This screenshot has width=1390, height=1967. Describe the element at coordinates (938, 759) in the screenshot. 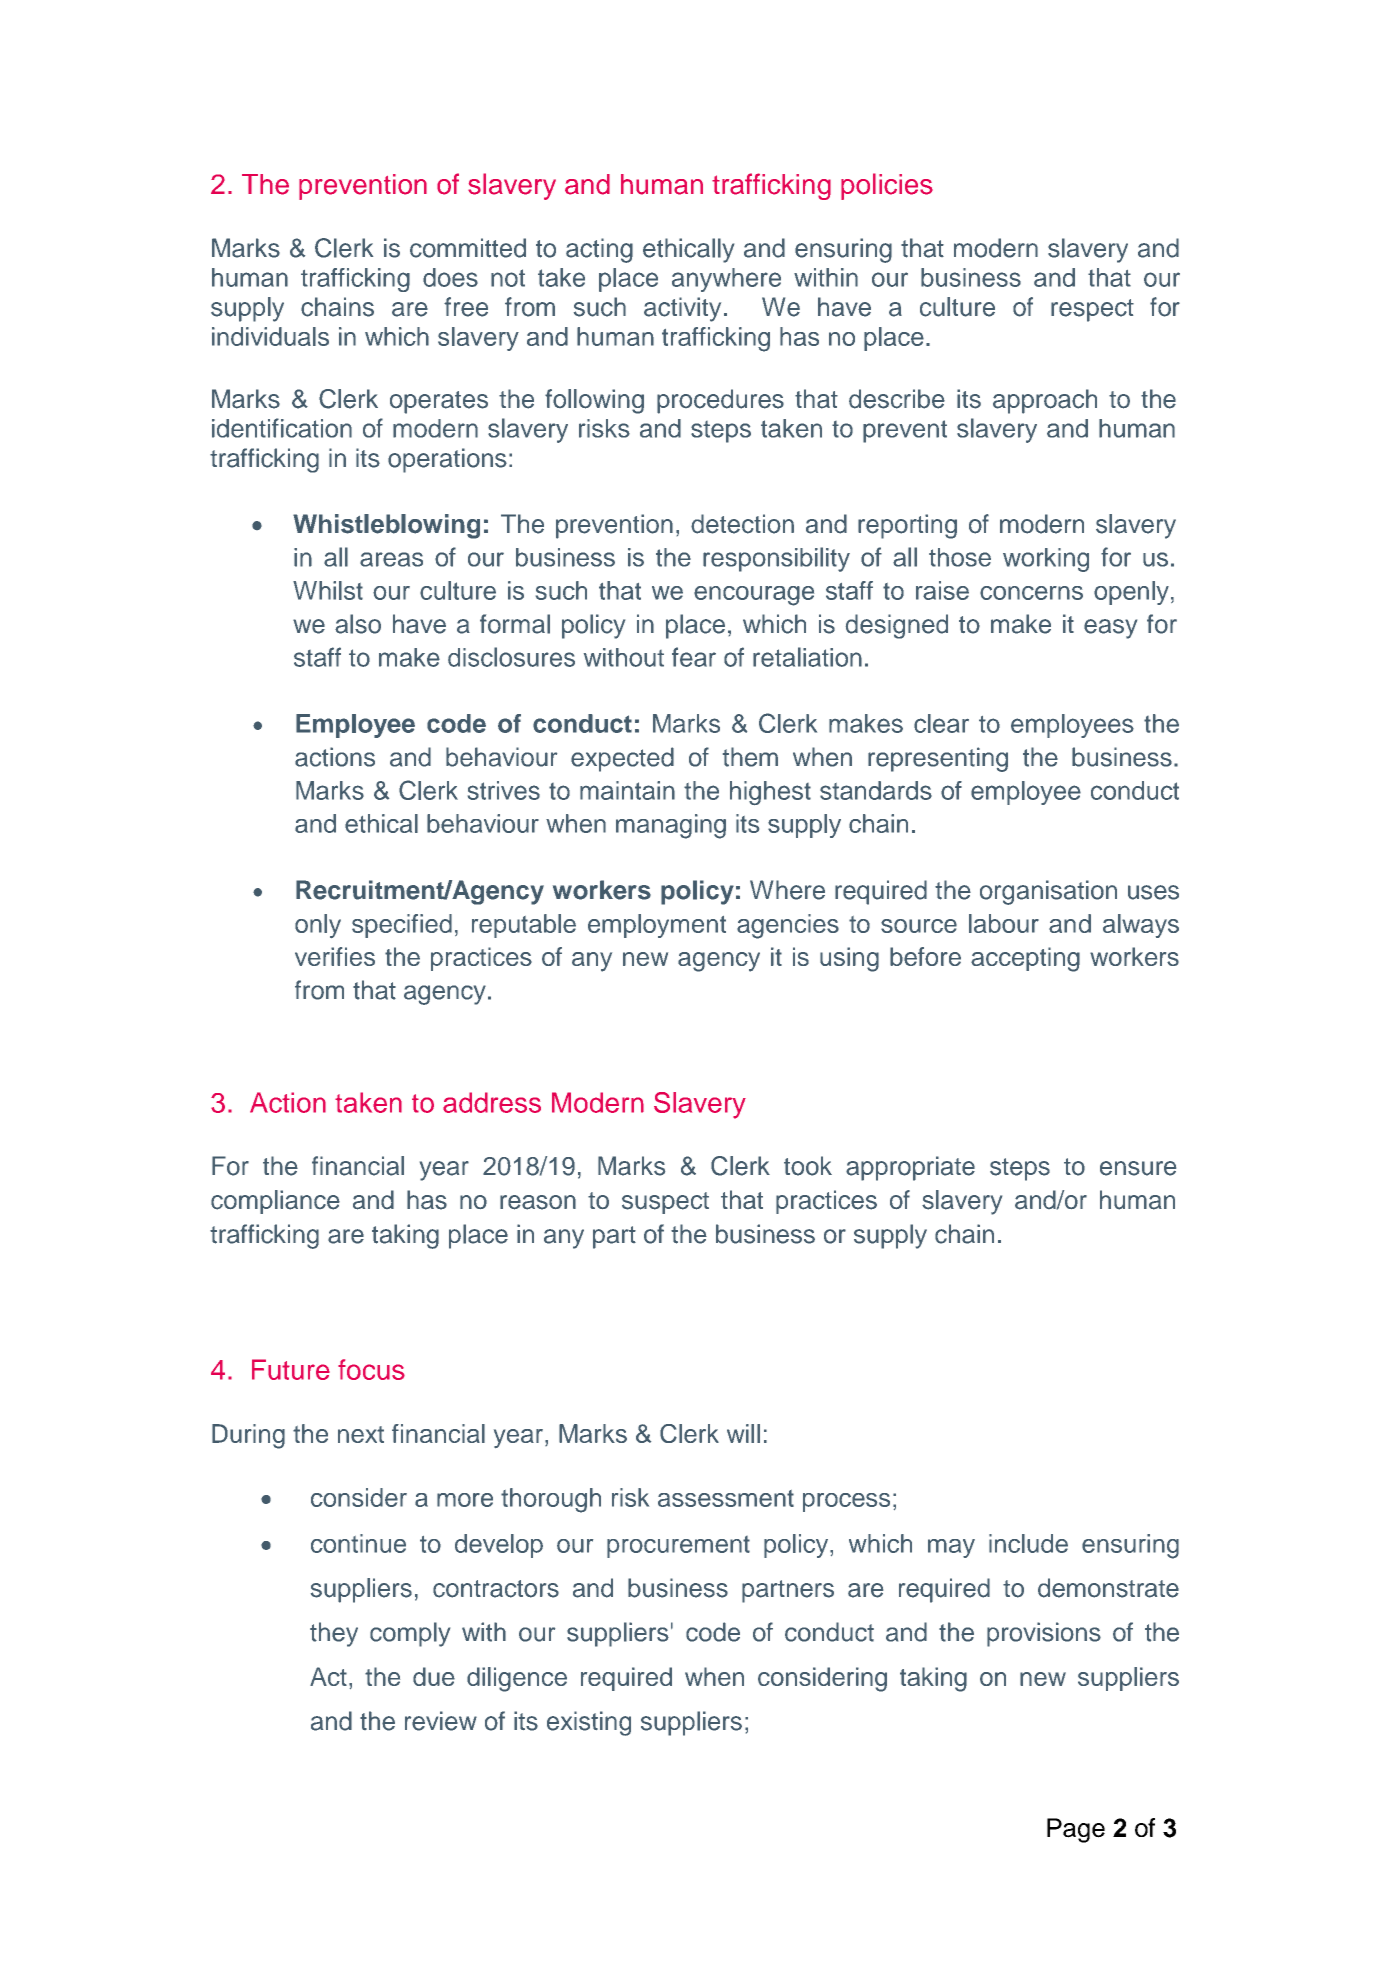

I see `representing` at that location.
